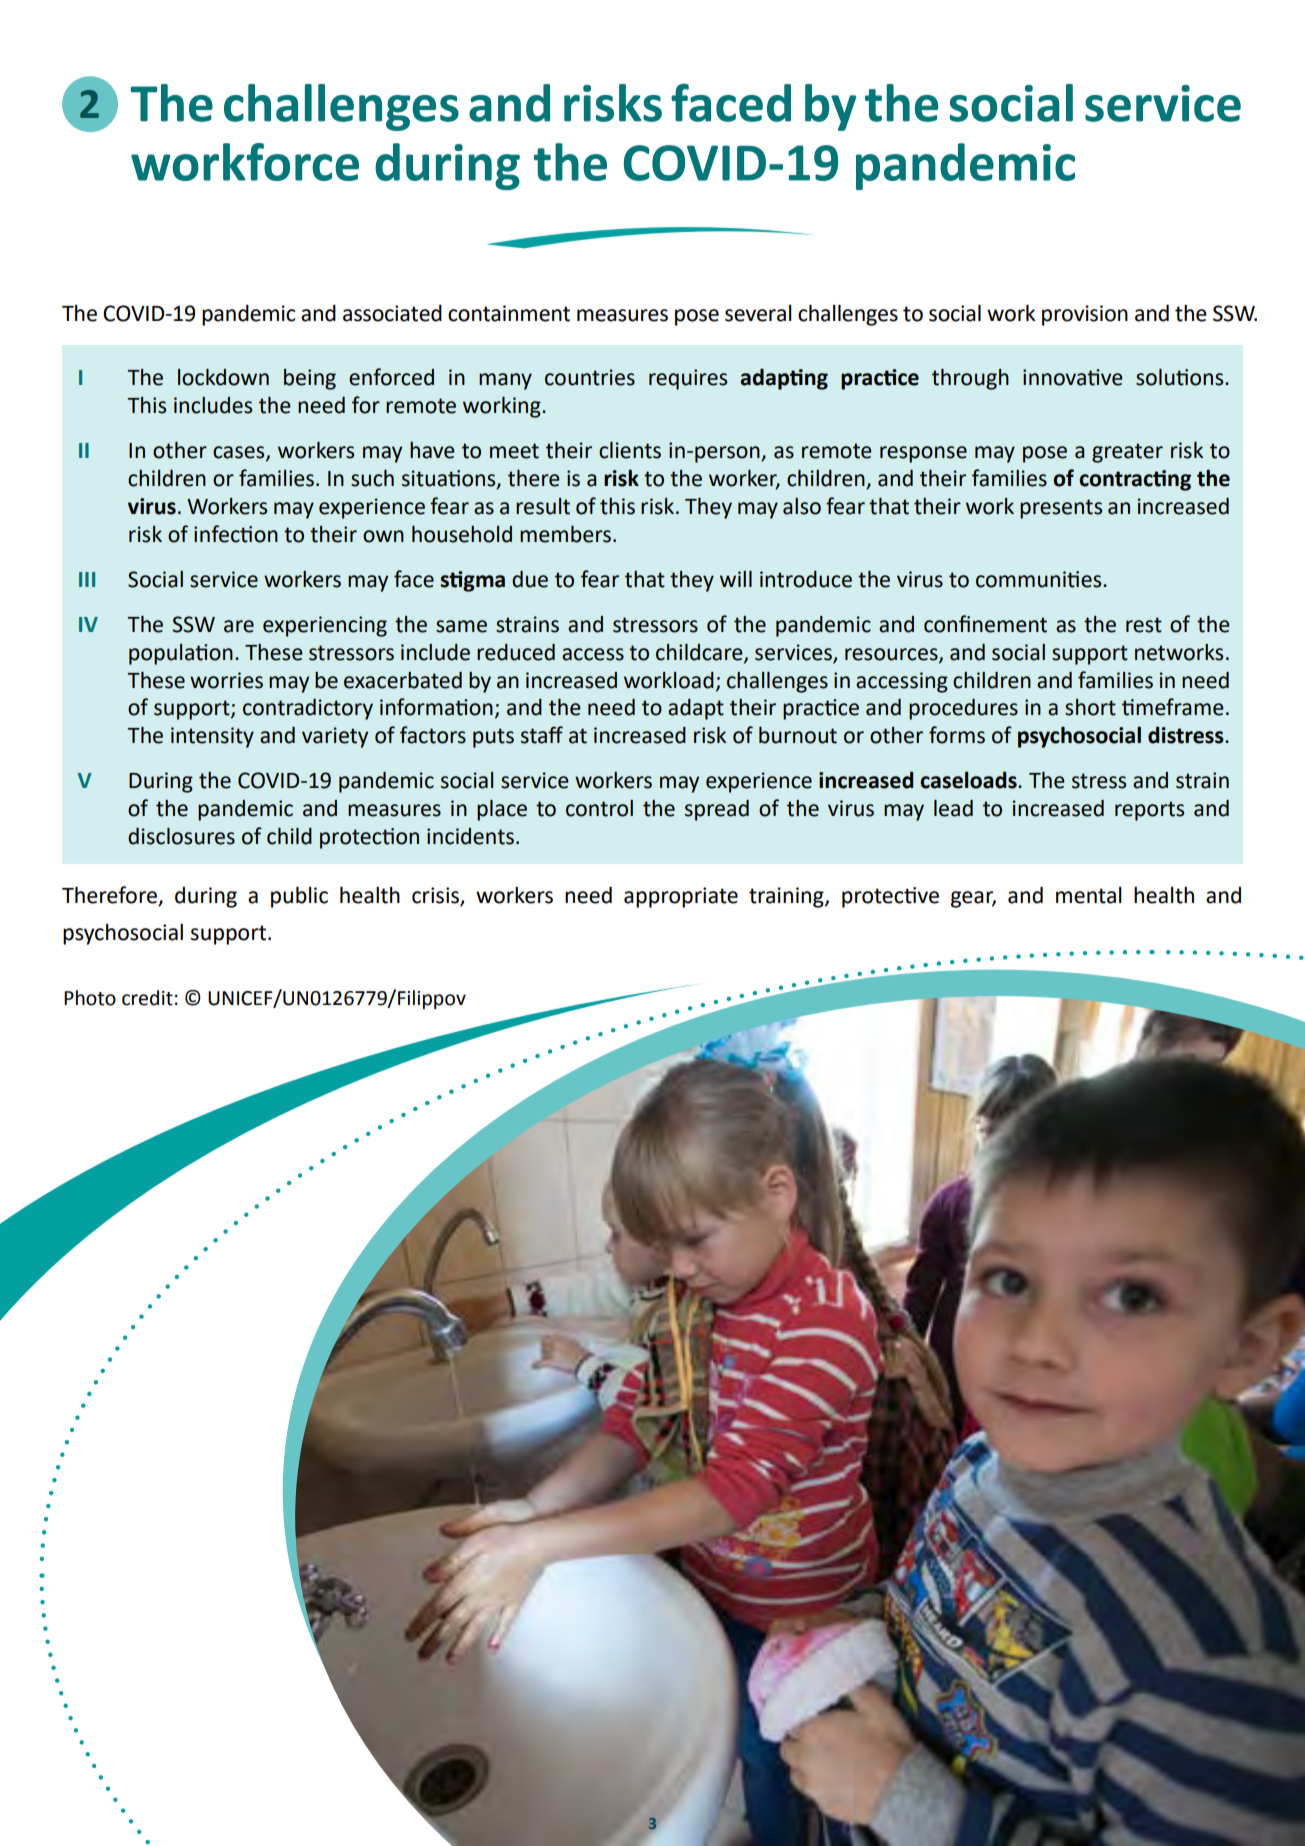  I want to click on credit, so click(147, 998).
